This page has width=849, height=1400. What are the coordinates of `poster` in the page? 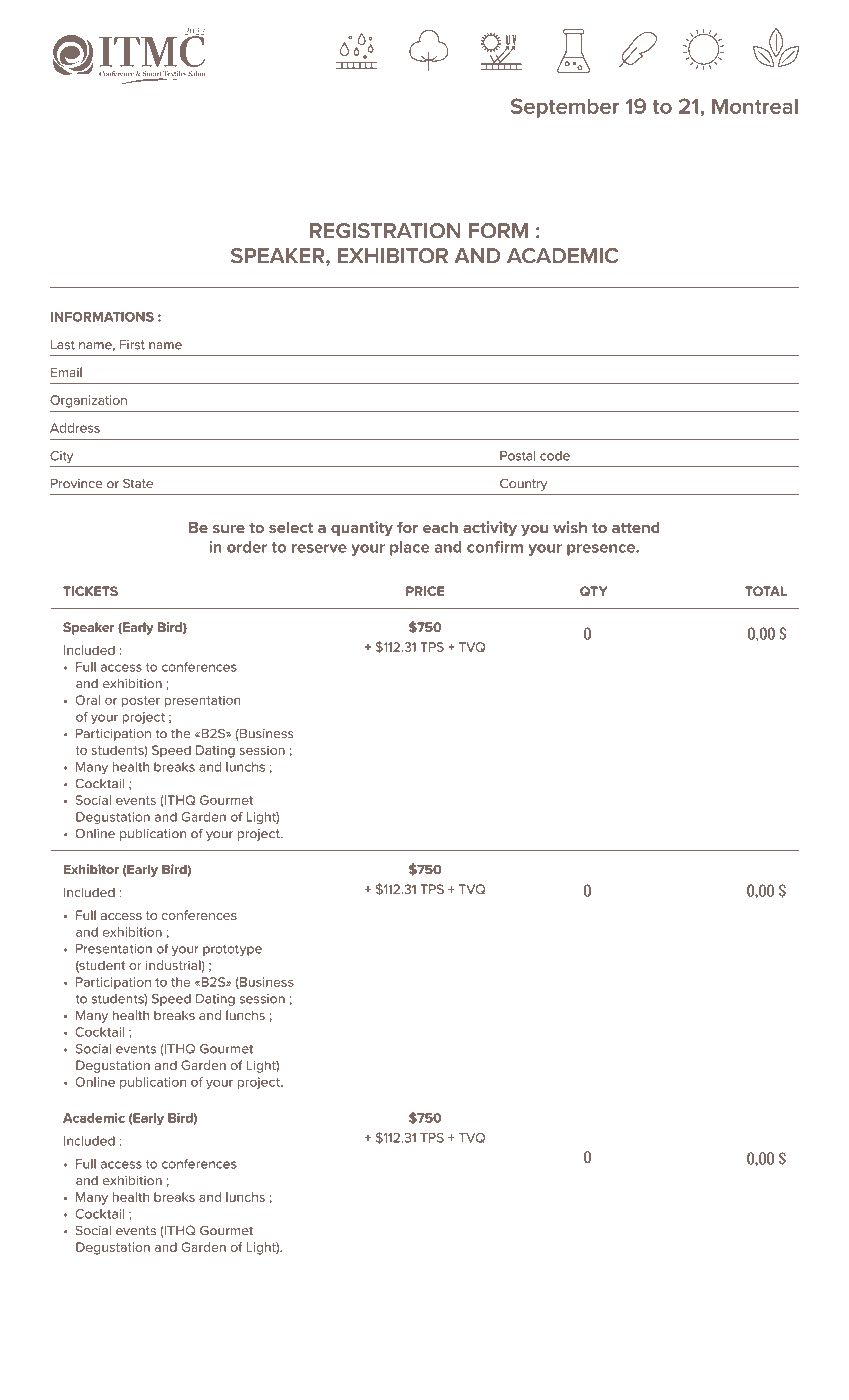 It's located at (141, 702).
